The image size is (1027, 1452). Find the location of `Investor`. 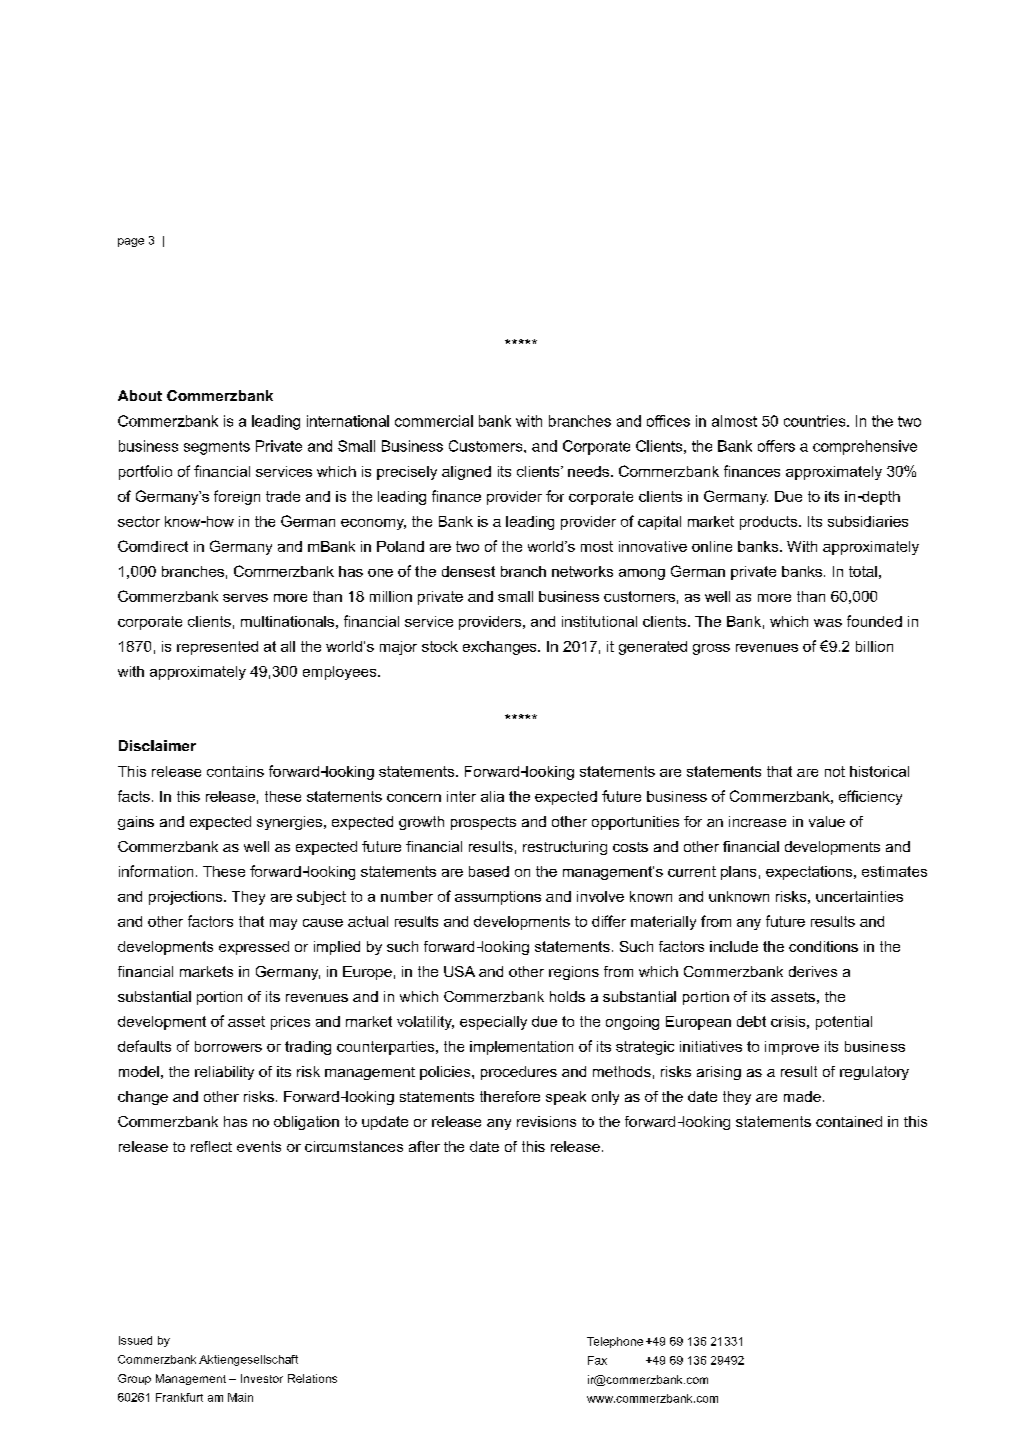

Investor is located at coordinates (262, 1378).
